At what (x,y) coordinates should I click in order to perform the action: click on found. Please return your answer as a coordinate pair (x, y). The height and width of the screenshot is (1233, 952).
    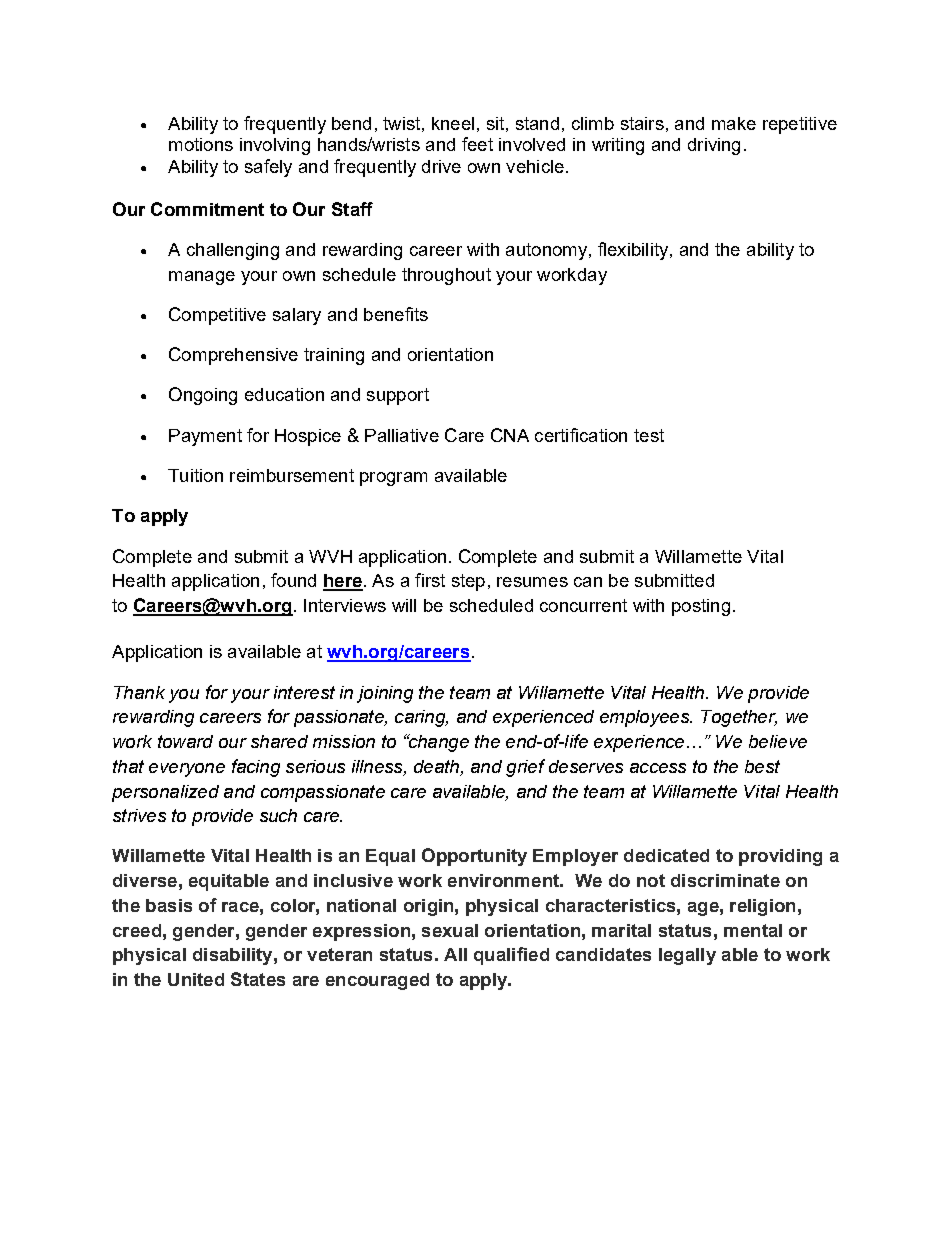
    Looking at the image, I should click on (293, 580).
